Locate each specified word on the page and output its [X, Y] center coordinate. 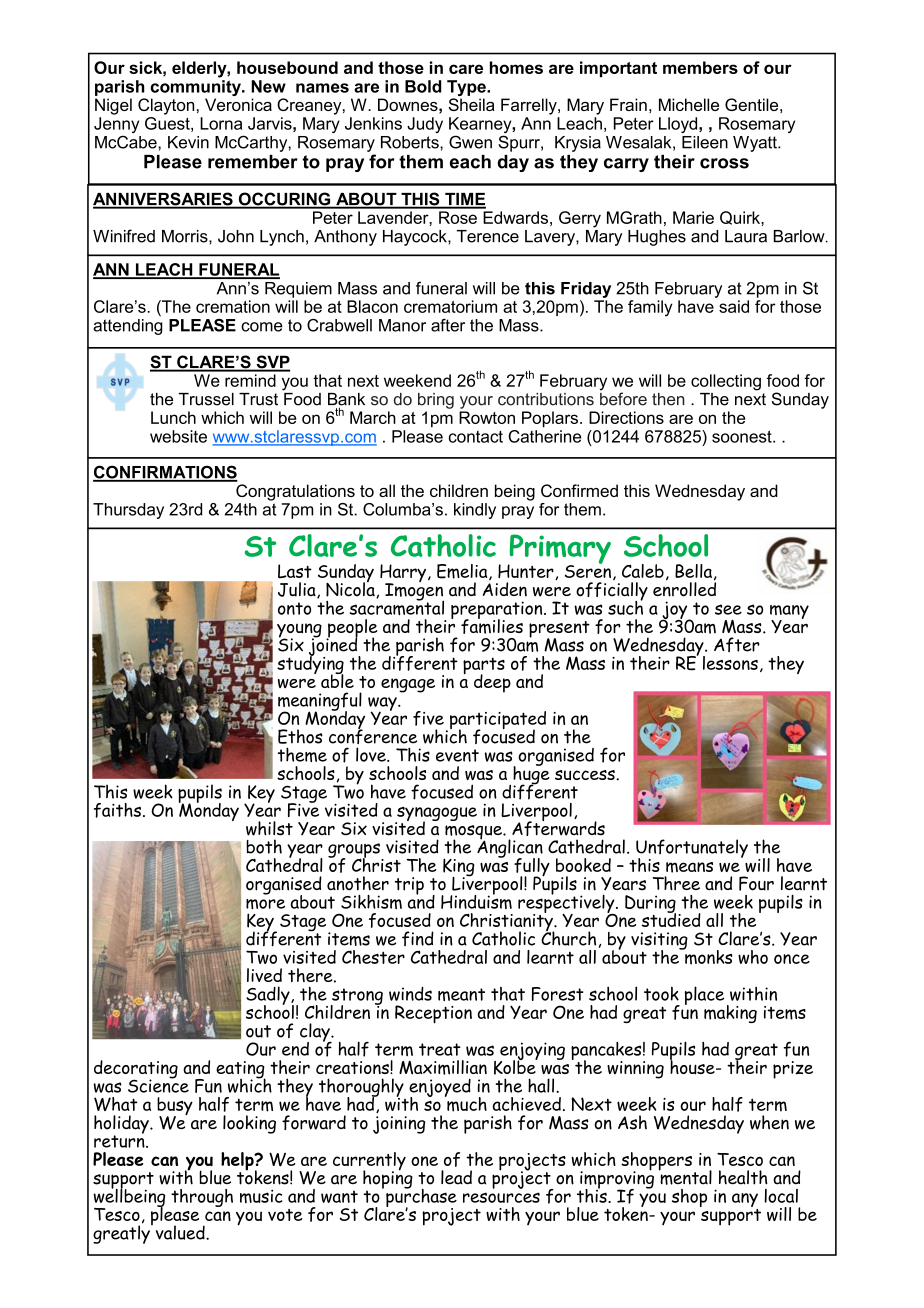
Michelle [689, 104]
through [202, 1198]
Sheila [472, 104]
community [196, 89]
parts [484, 667]
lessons [730, 663]
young [299, 631]
